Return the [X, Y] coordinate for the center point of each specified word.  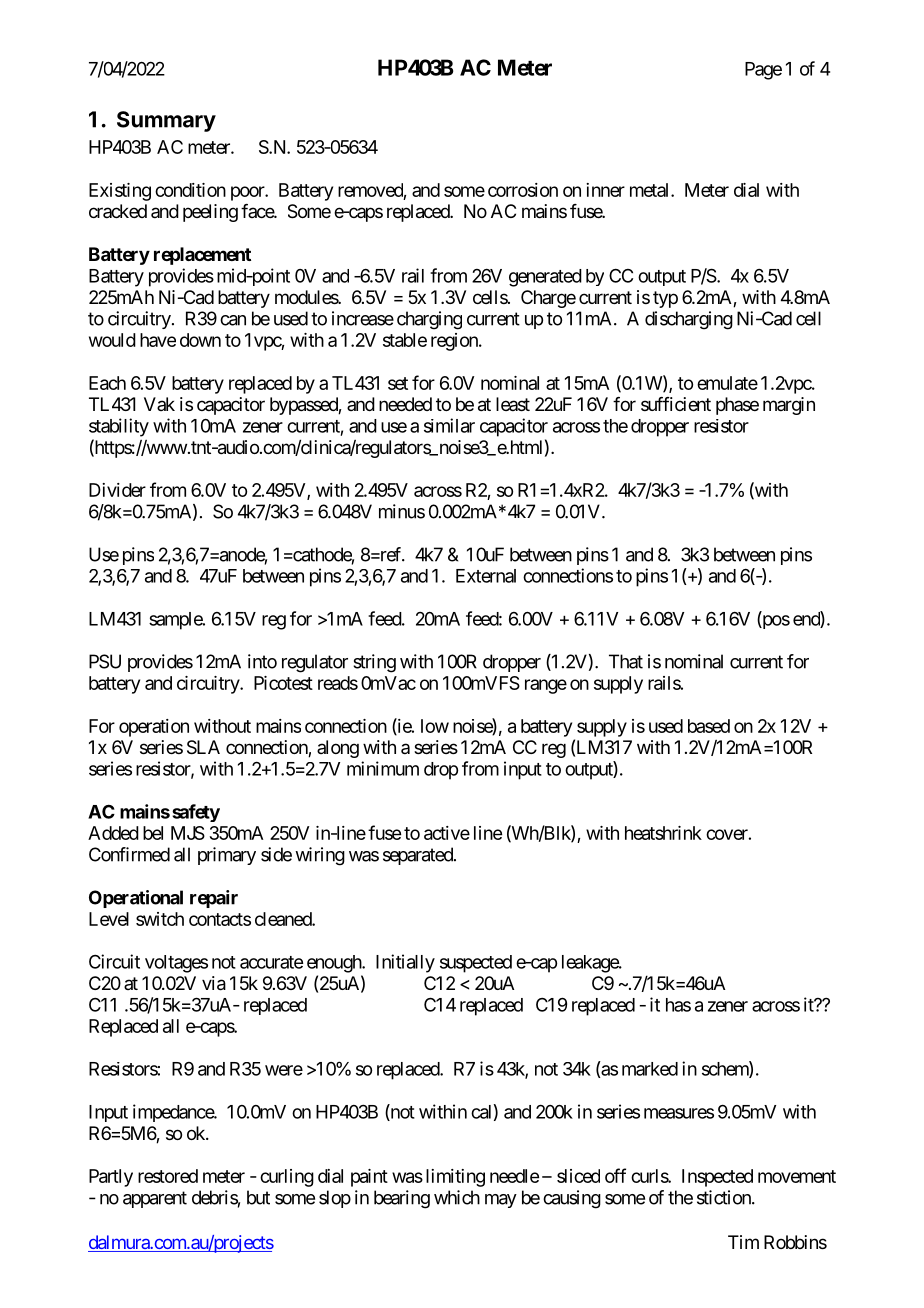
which [457, 1197]
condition [190, 190]
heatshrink [663, 833]
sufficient [676, 404]
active [447, 833]
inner [605, 190]
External [486, 576]
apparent [155, 1199]
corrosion [523, 190]
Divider [117, 490]
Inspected [717, 1178]
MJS [188, 833]
